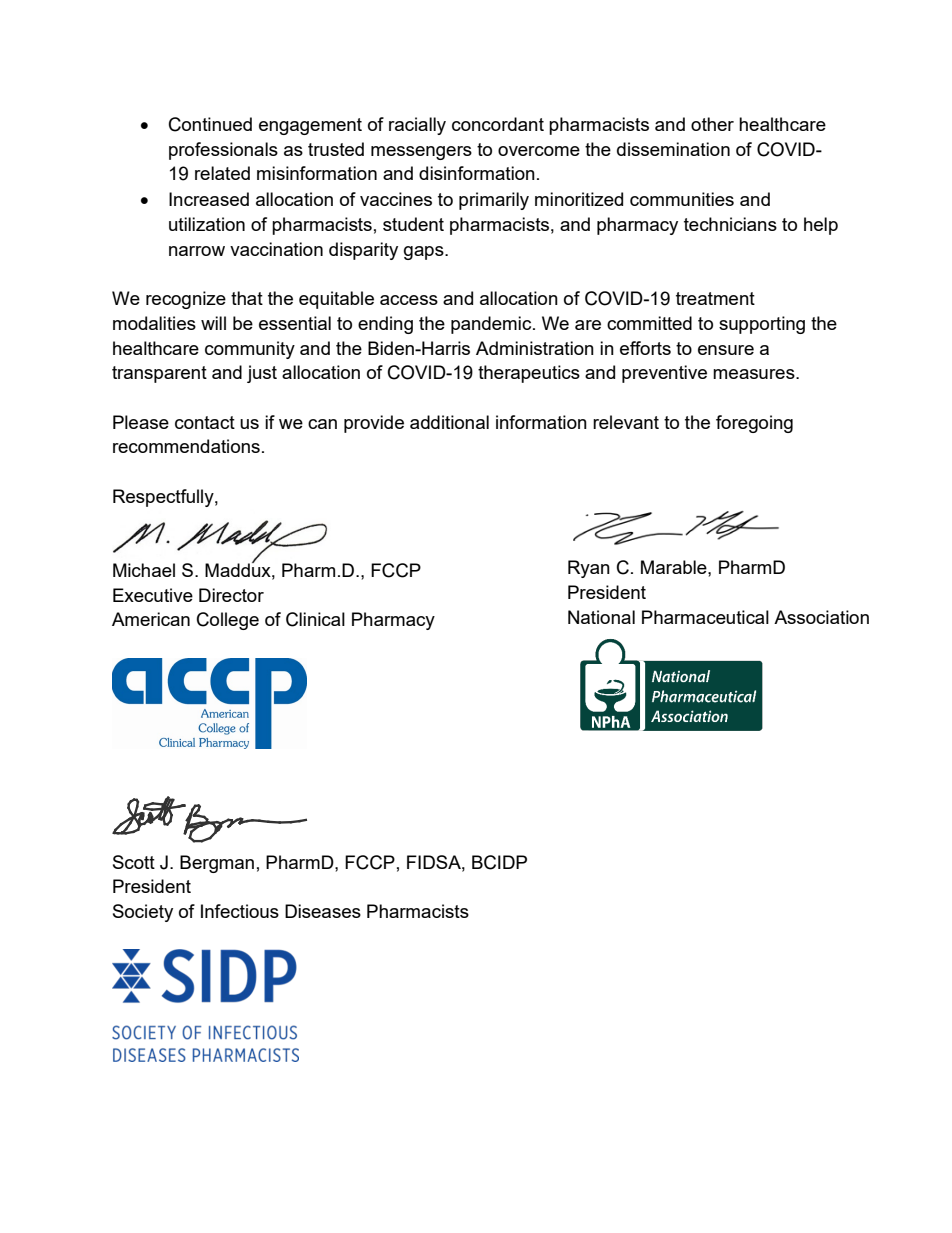 The image size is (952, 1233). Describe the element at coordinates (223, 151) in the screenshot. I see `professionals` at that location.
